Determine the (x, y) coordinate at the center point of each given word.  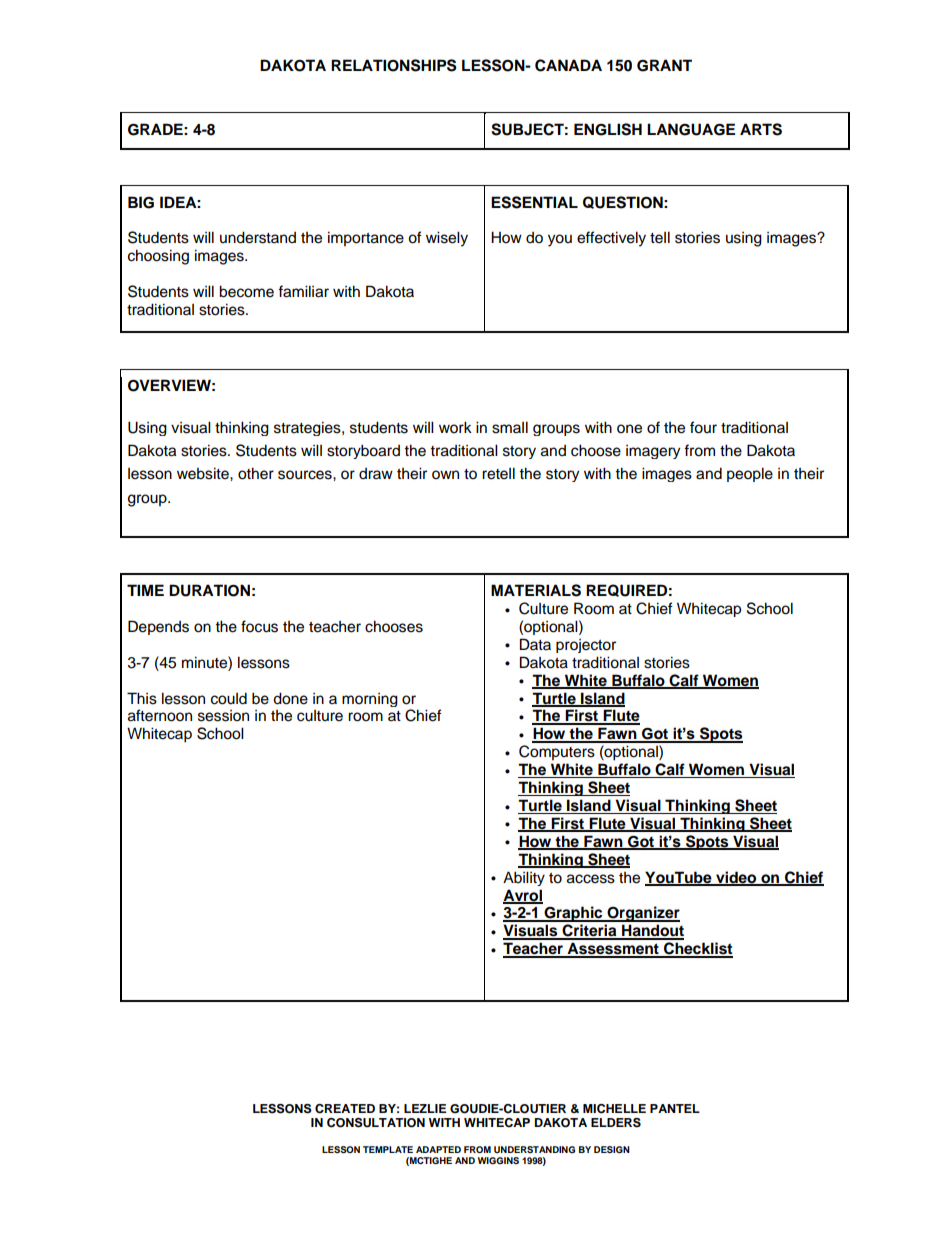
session (223, 716)
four (703, 427)
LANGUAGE (691, 129)
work (455, 427)
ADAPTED (438, 1149)
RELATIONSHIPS (394, 65)
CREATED (345, 1109)
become (246, 291)
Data (535, 644)
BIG (141, 202)
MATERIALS (536, 590)
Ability (524, 878)
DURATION (209, 590)
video (736, 878)
